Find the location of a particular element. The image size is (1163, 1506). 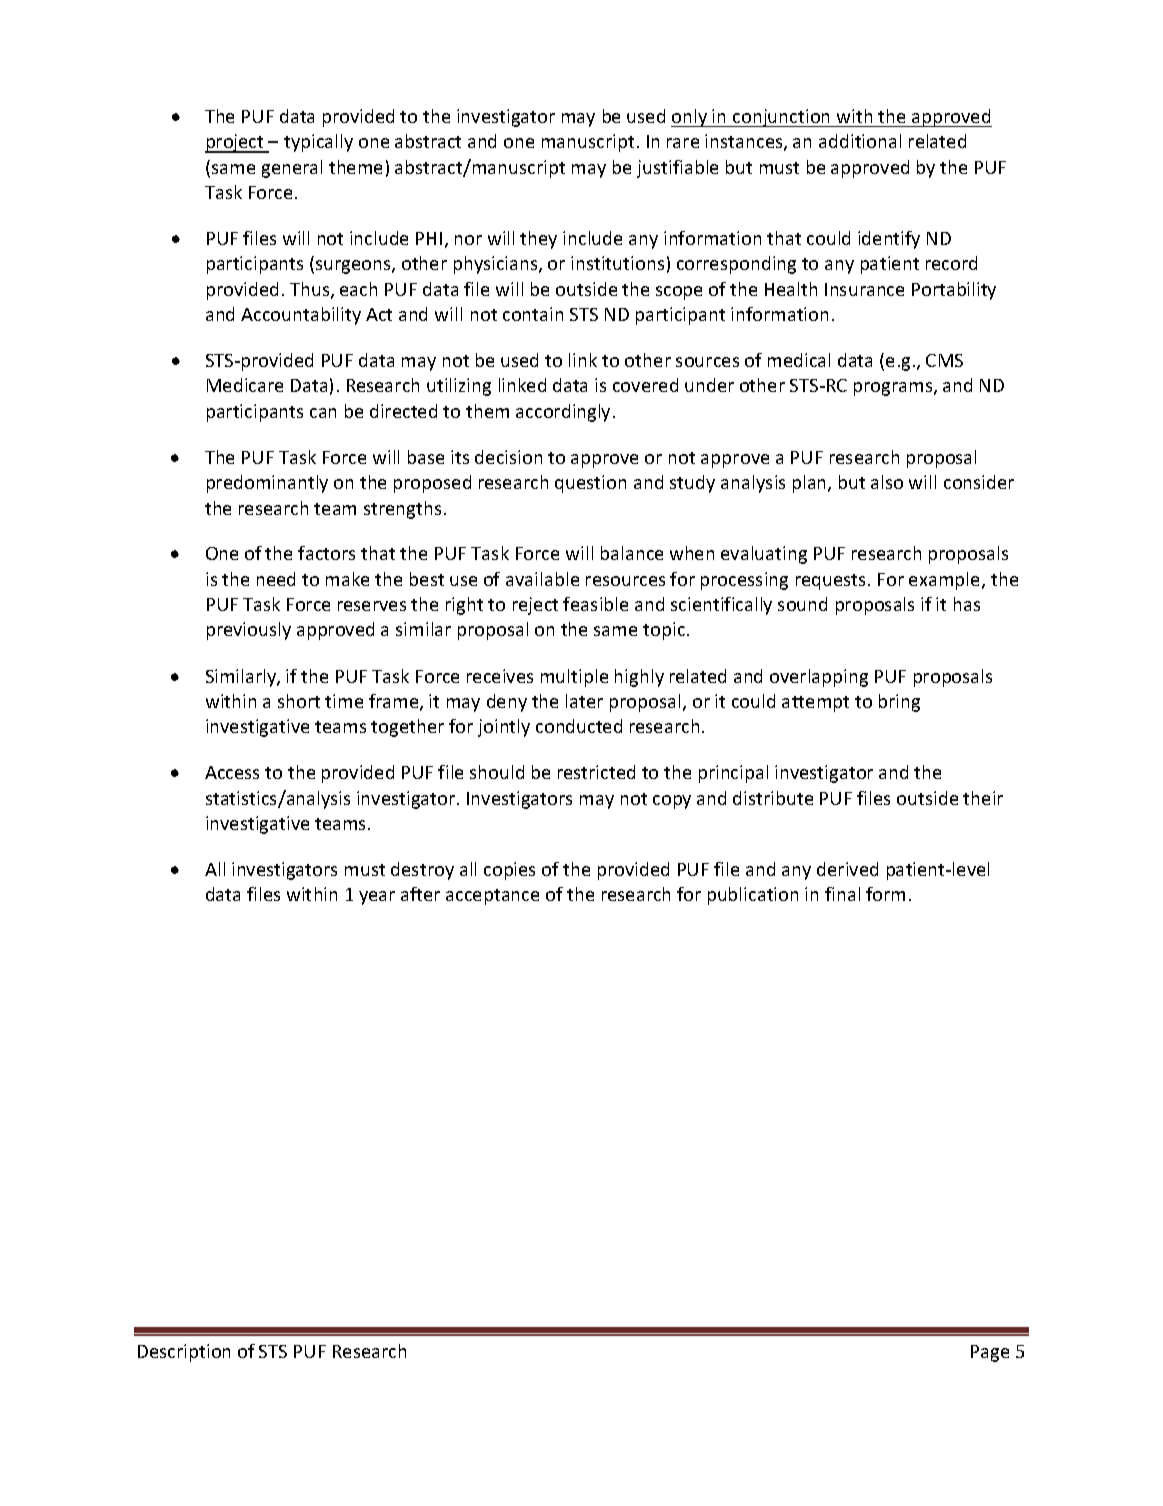

additional is located at coordinates (860, 141).
